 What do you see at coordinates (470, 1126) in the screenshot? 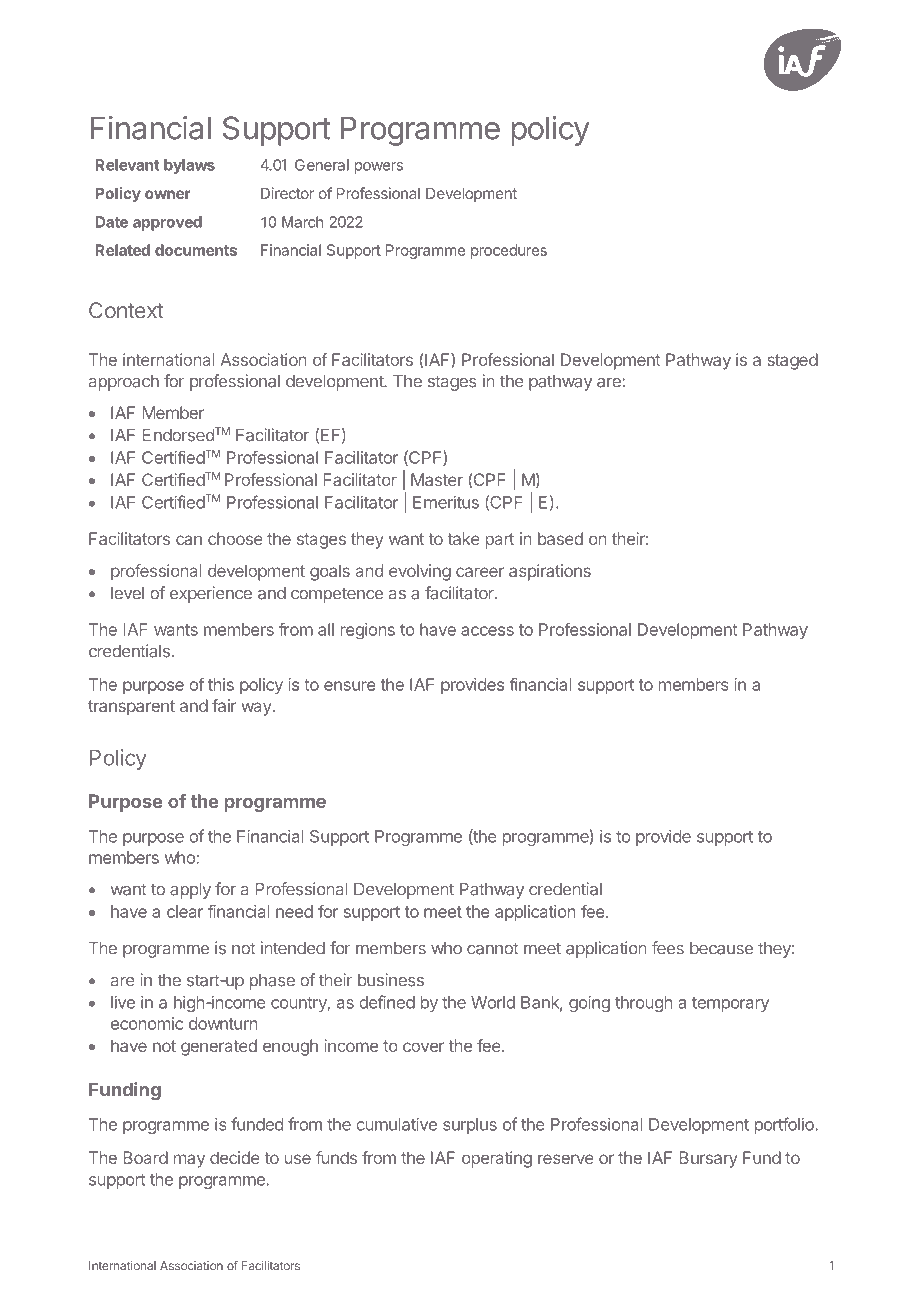
I see `surplus` at bounding box center [470, 1126].
